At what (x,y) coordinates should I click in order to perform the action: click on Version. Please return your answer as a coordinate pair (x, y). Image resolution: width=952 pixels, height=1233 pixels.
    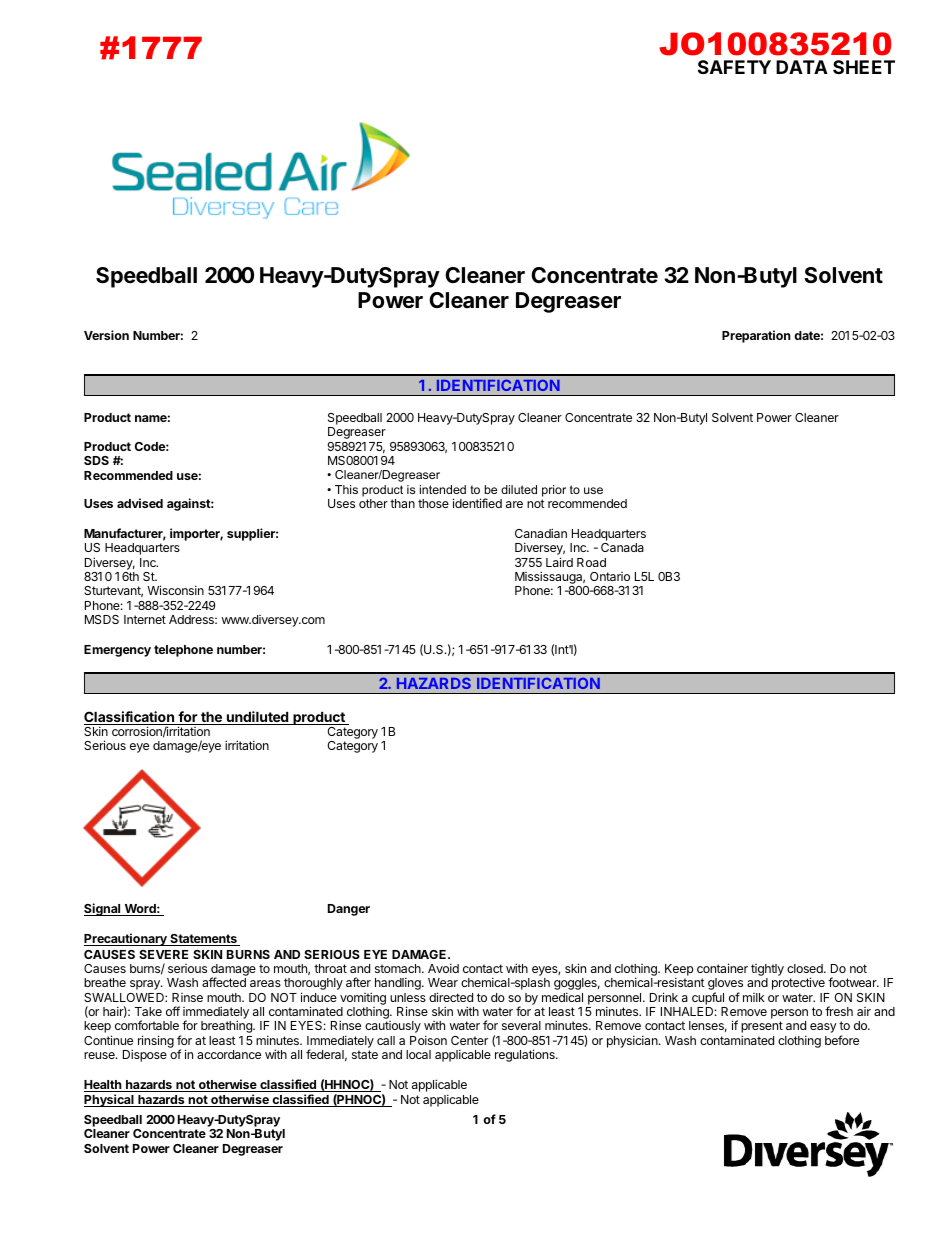
    Looking at the image, I should click on (106, 335).
